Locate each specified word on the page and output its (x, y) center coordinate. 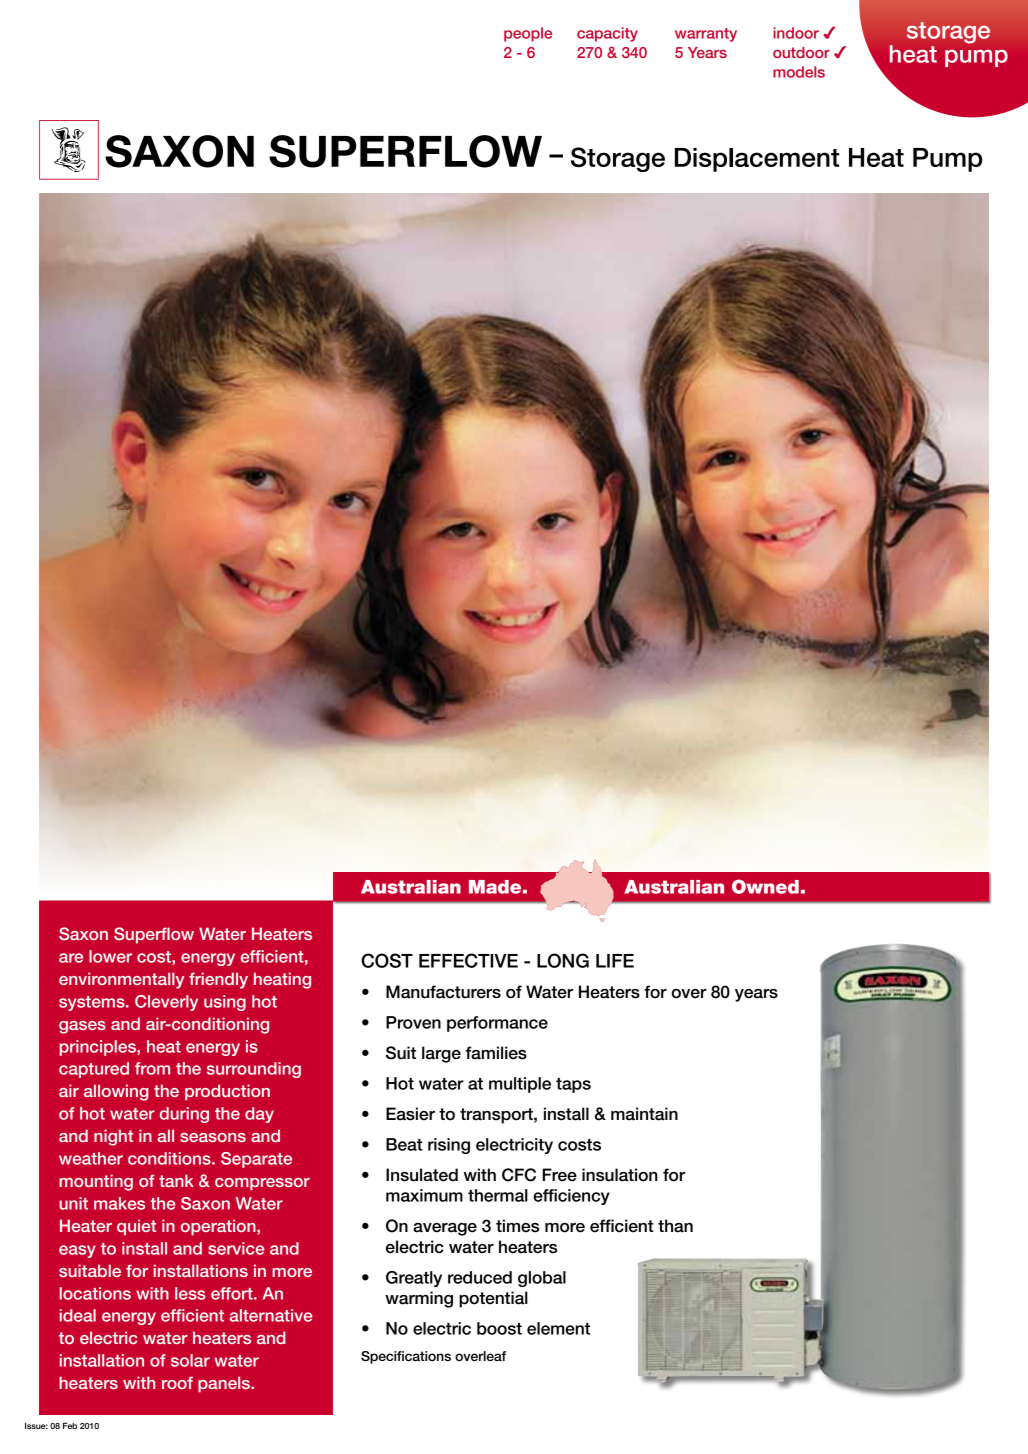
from (152, 1068)
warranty (706, 35)
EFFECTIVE (468, 960)
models (799, 72)
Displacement (757, 160)
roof (177, 1382)
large (441, 1054)
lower (110, 956)
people (528, 34)
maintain (644, 1114)
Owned (765, 886)
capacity (607, 34)
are (71, 958)
